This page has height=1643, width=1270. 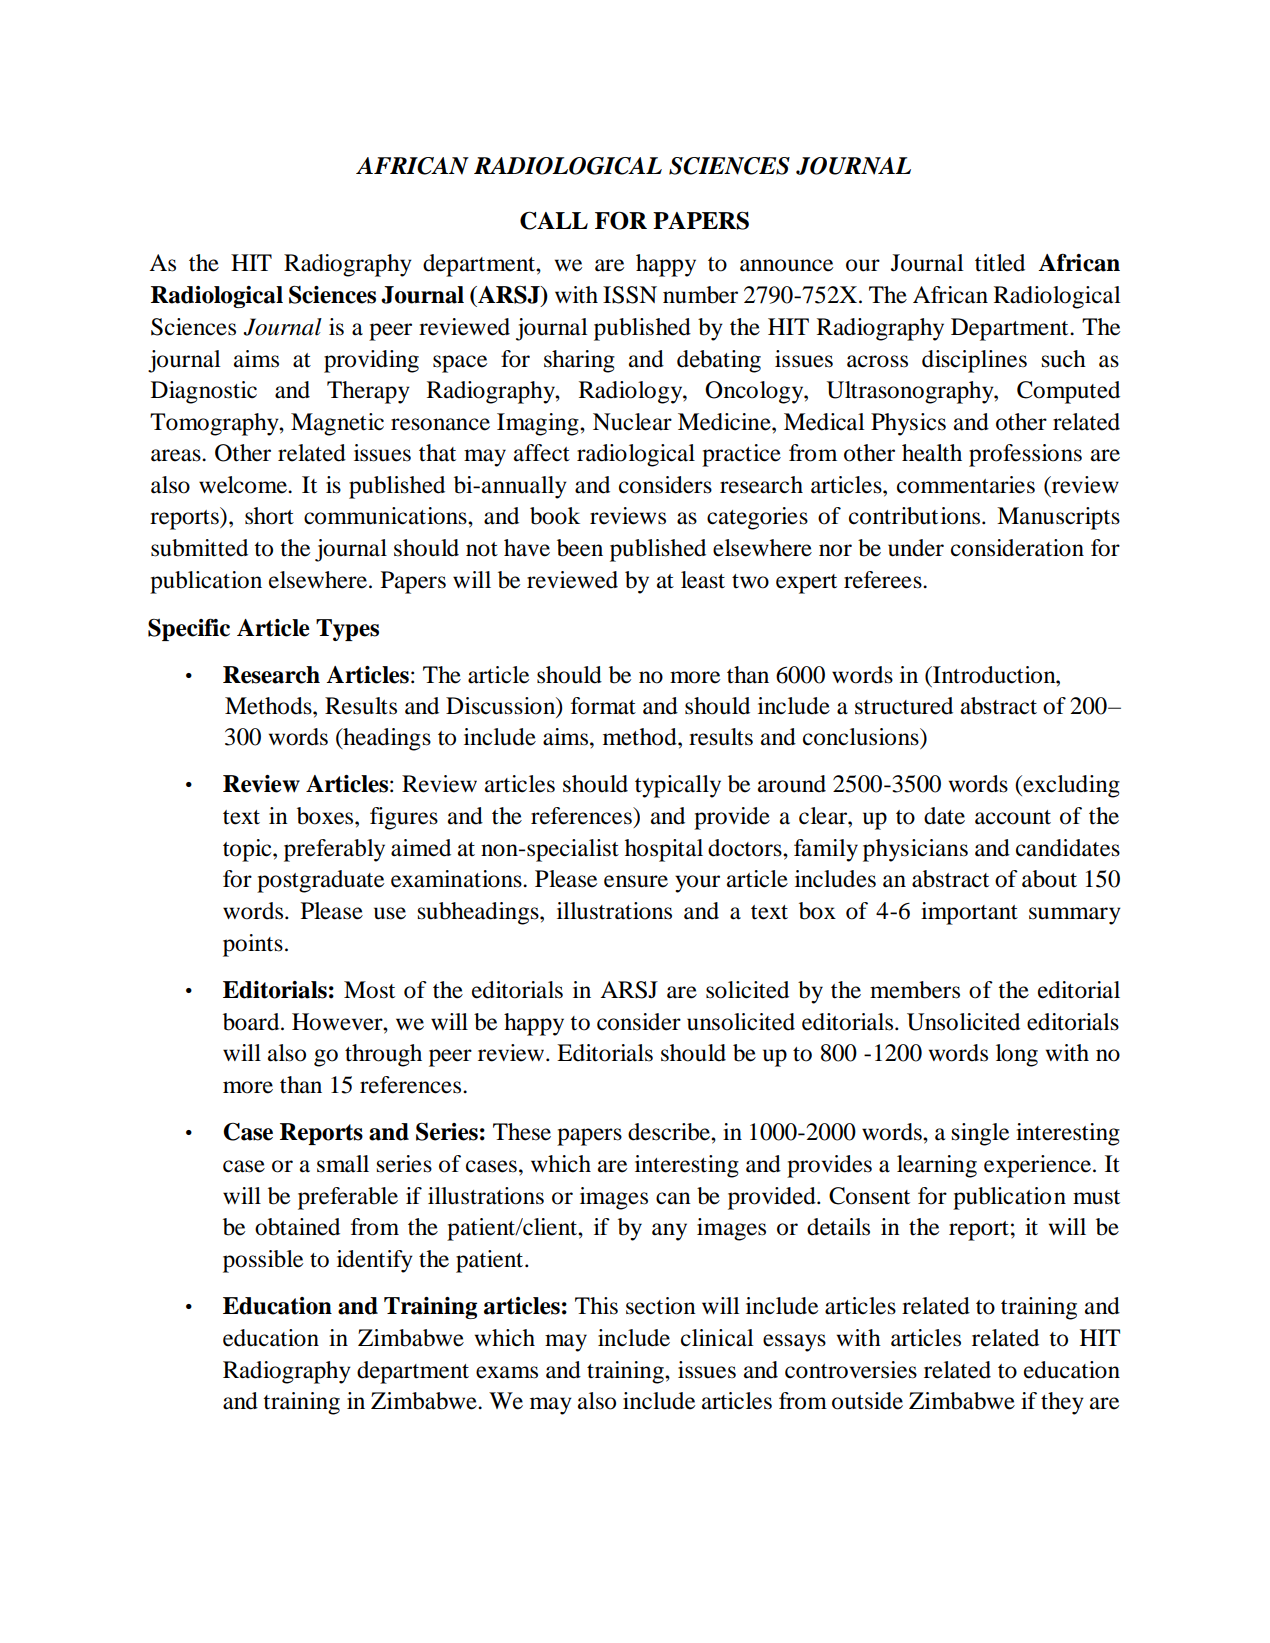 What do you see at coordinates (904, 706) in the page?
I see `structured` at bounding box center [904, 706].
